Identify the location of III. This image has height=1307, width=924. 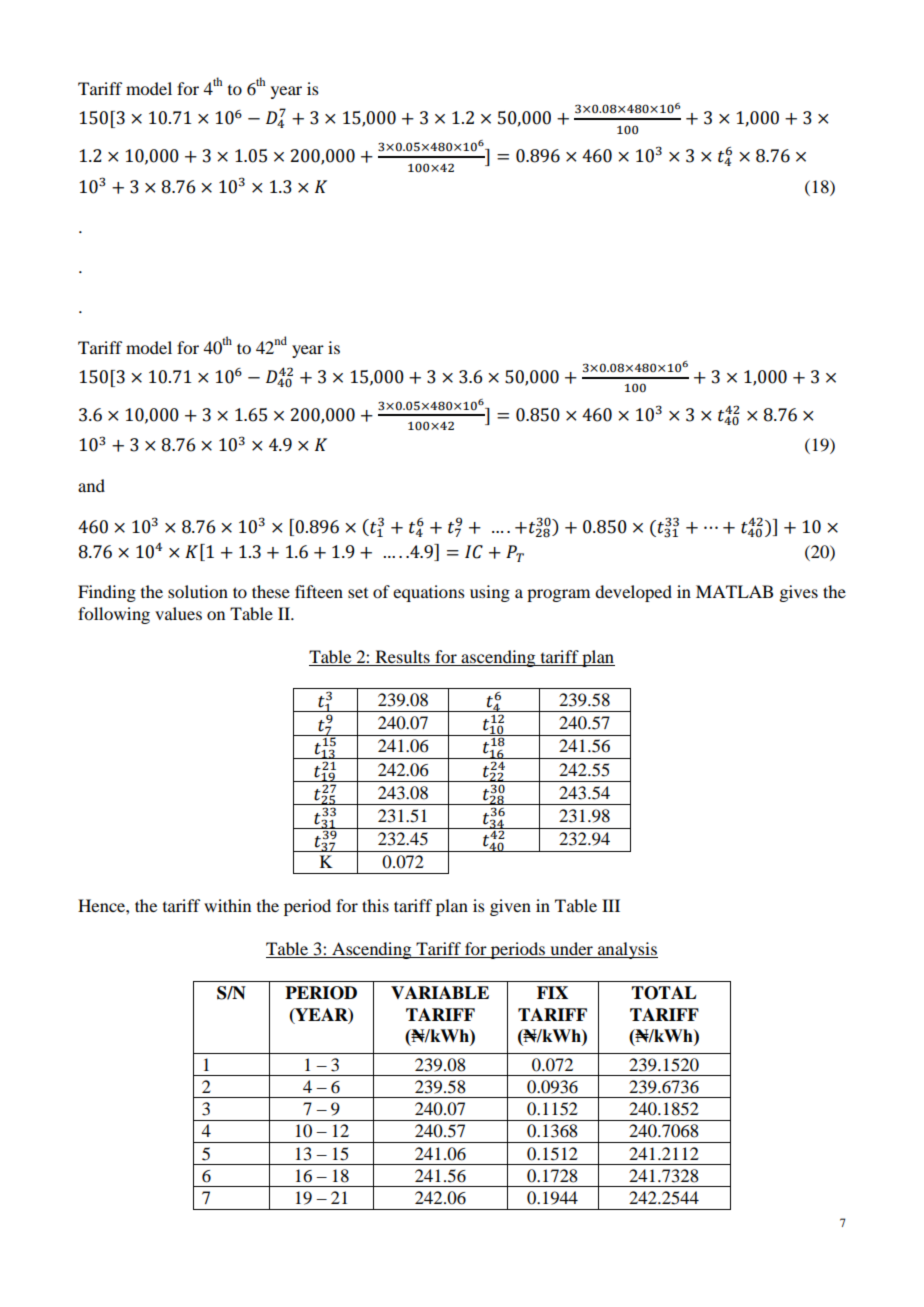
(611, 905).
